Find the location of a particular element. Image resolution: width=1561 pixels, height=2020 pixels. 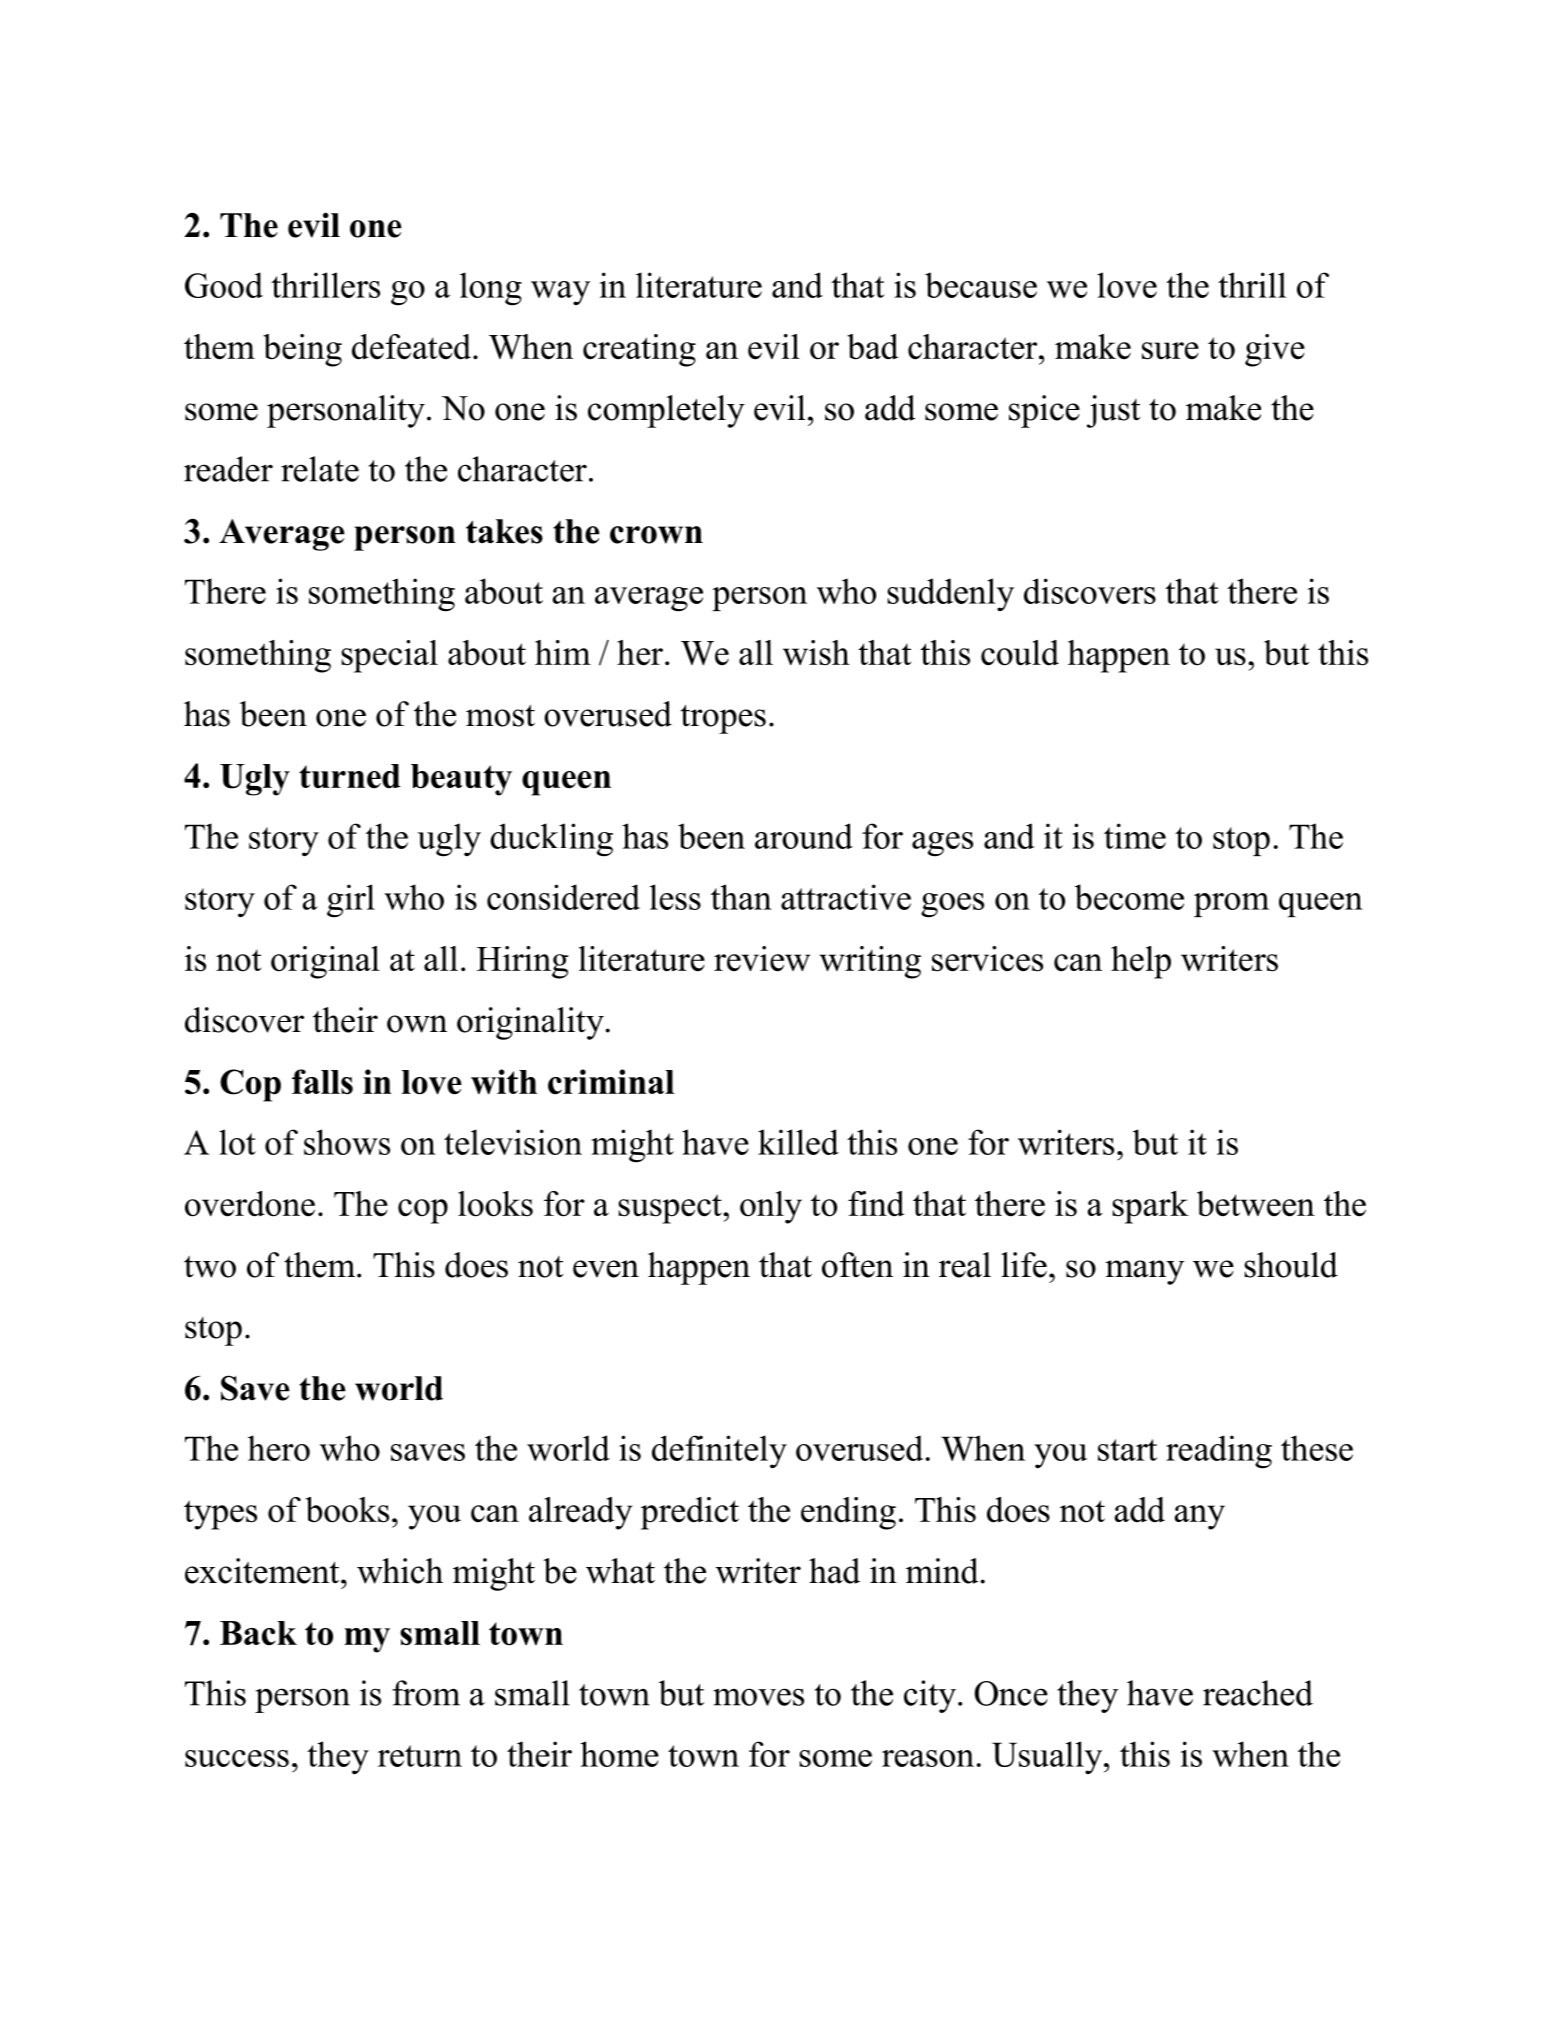

time is located at coordinates (1135, 836).
